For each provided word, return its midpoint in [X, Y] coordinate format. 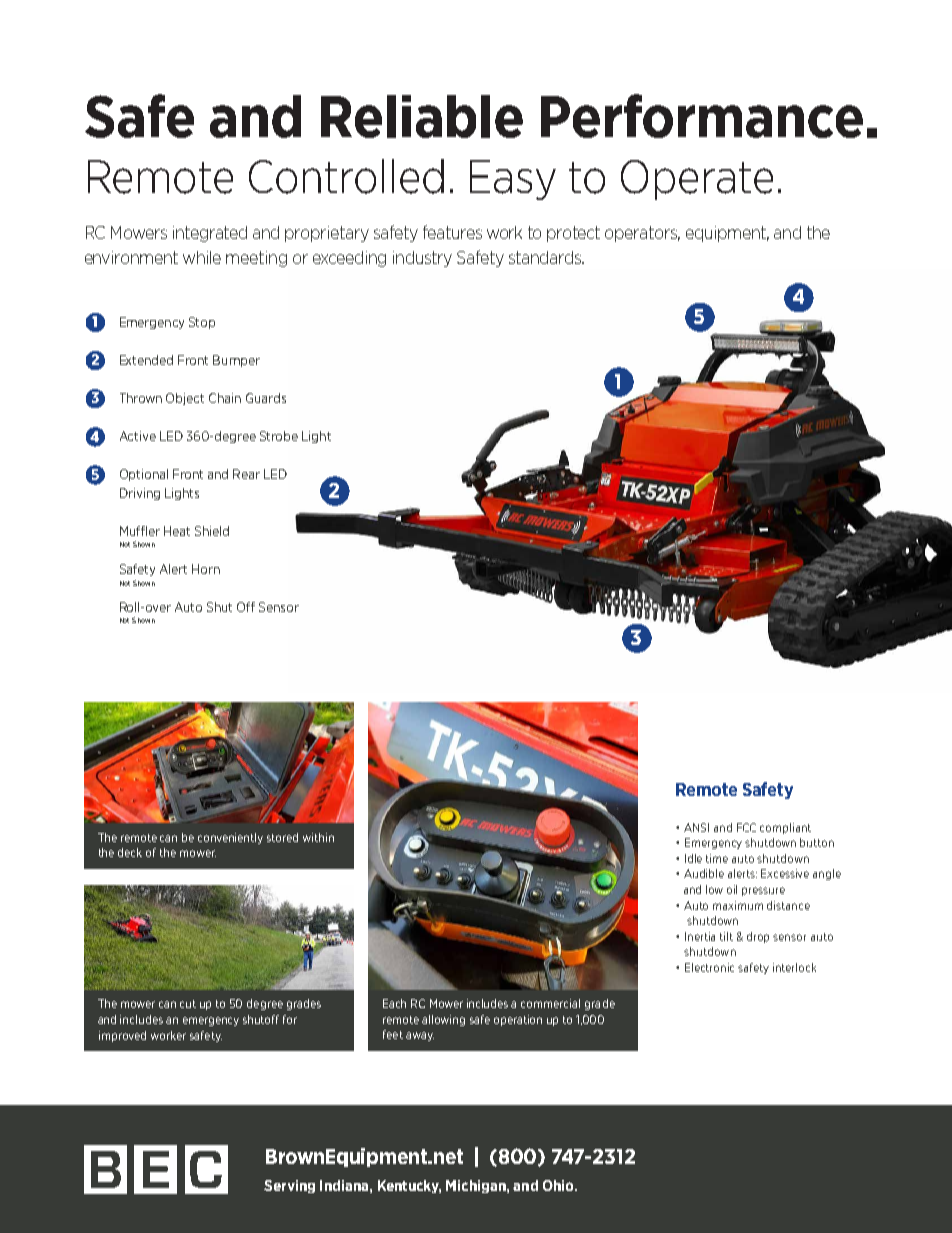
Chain [225, 398]
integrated [210, 234]
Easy [513, 180]
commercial [550, 1003]
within [318, 837]
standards [546, 257]
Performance [702, 116]
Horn [206, 569]
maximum [738, 905]
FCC [746, 827]
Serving [289, 1186]
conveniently [230, 838]
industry [422, 259]
